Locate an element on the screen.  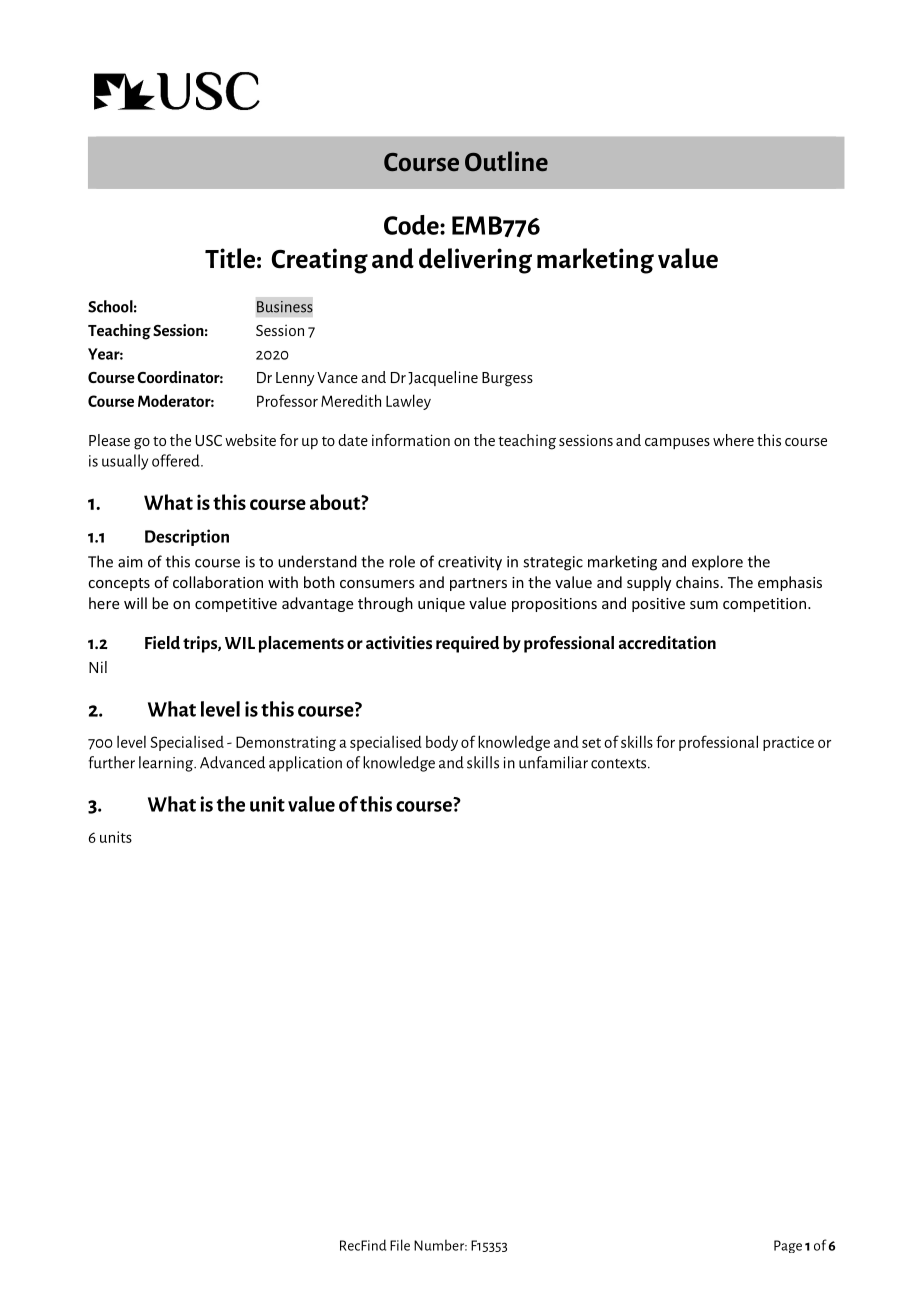
accreditation is located at coordinates (667, 642).
